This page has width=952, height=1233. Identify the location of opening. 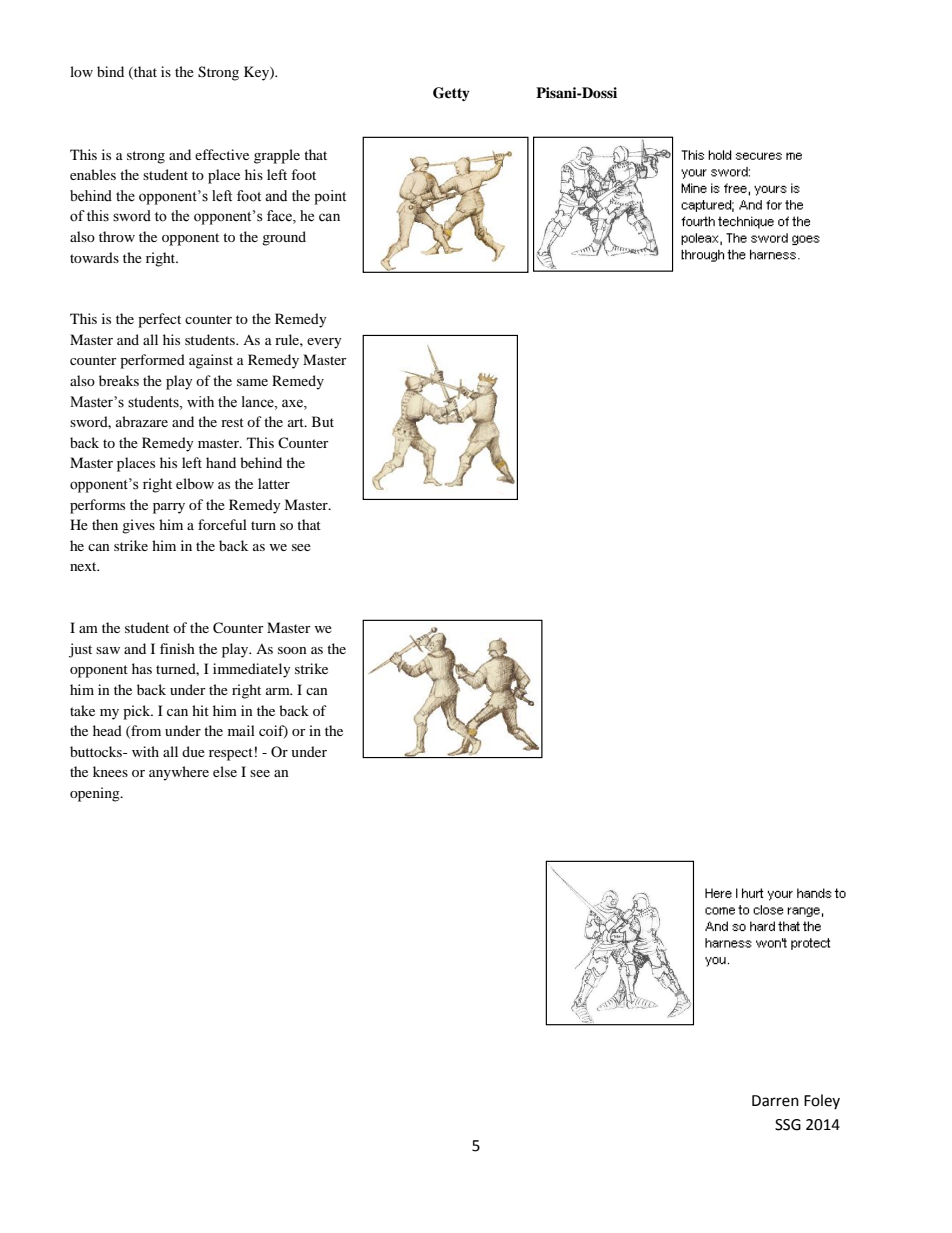
(96, 794).
